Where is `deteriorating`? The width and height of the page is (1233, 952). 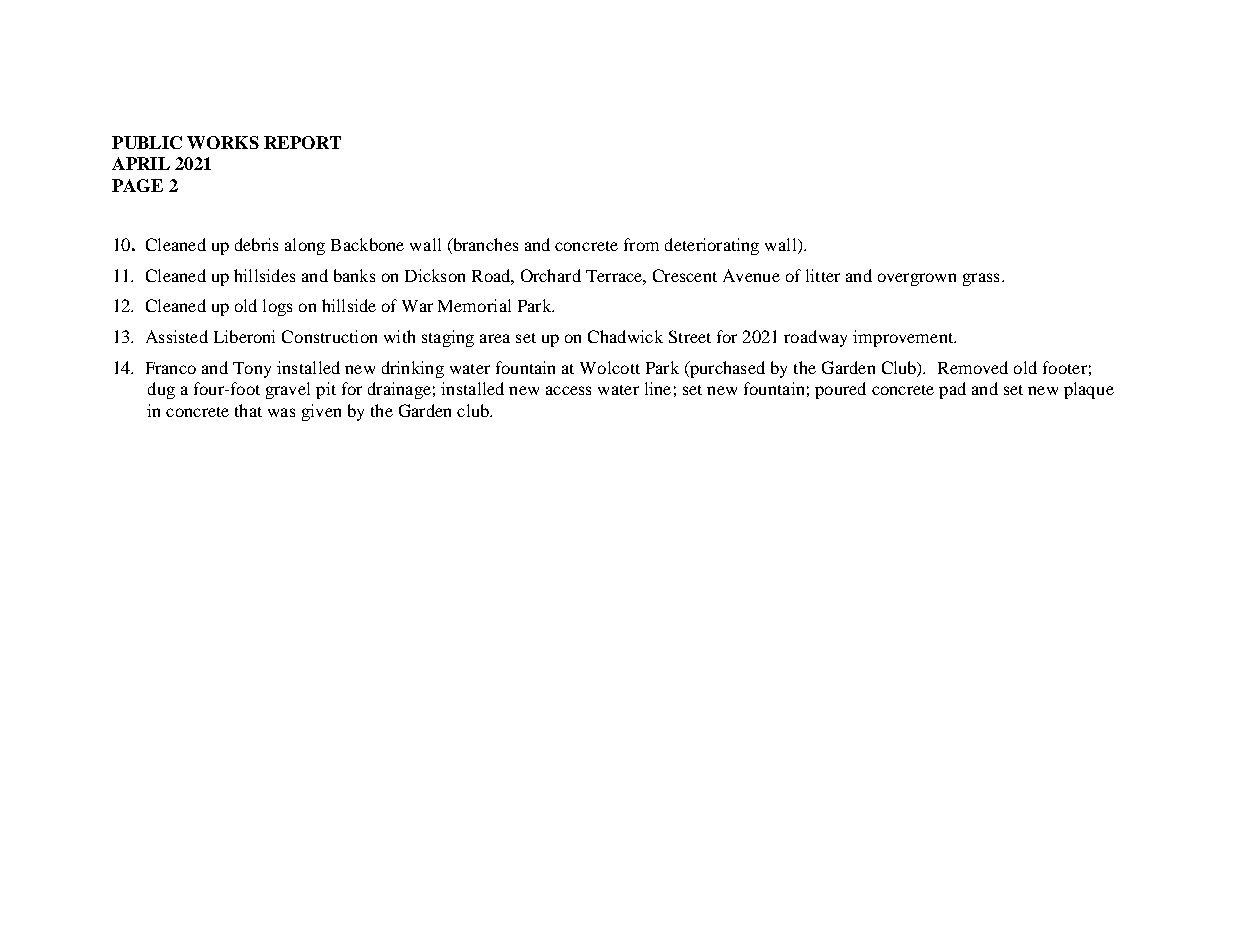
deteriorating is located at coordinates (712, 246).
